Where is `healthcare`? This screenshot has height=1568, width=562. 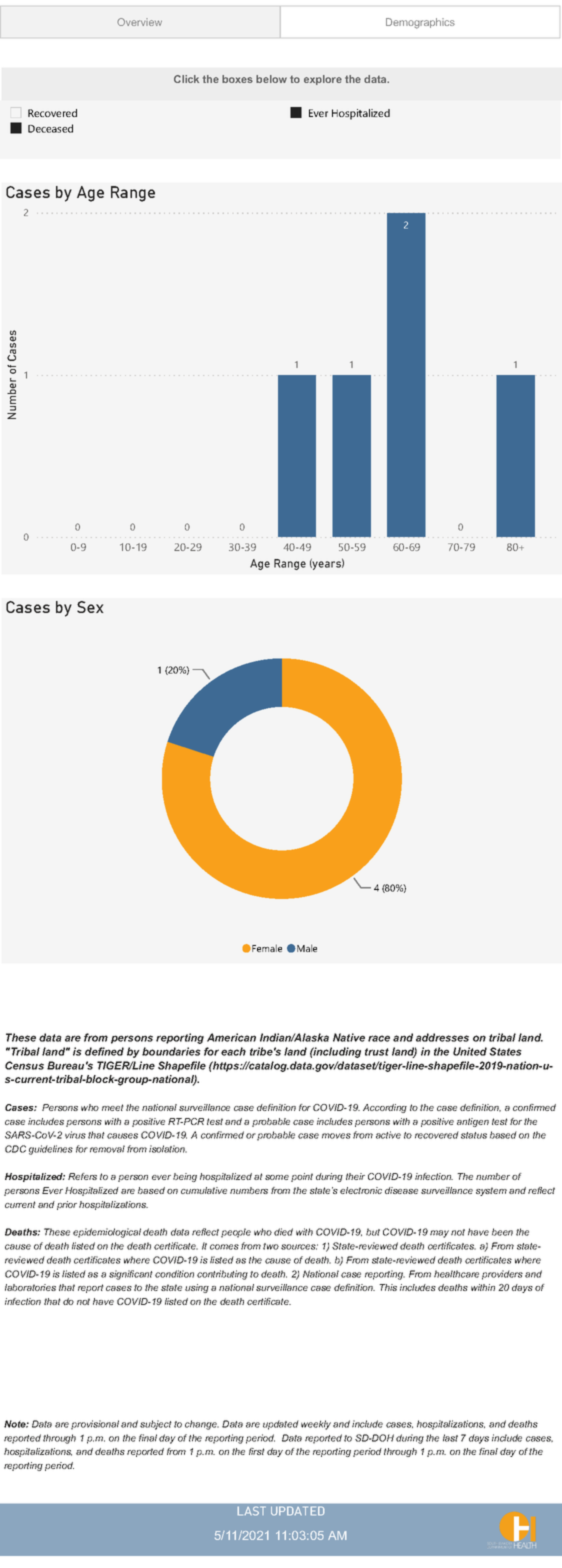
healthcare is located at coordinates (456, 1274).
